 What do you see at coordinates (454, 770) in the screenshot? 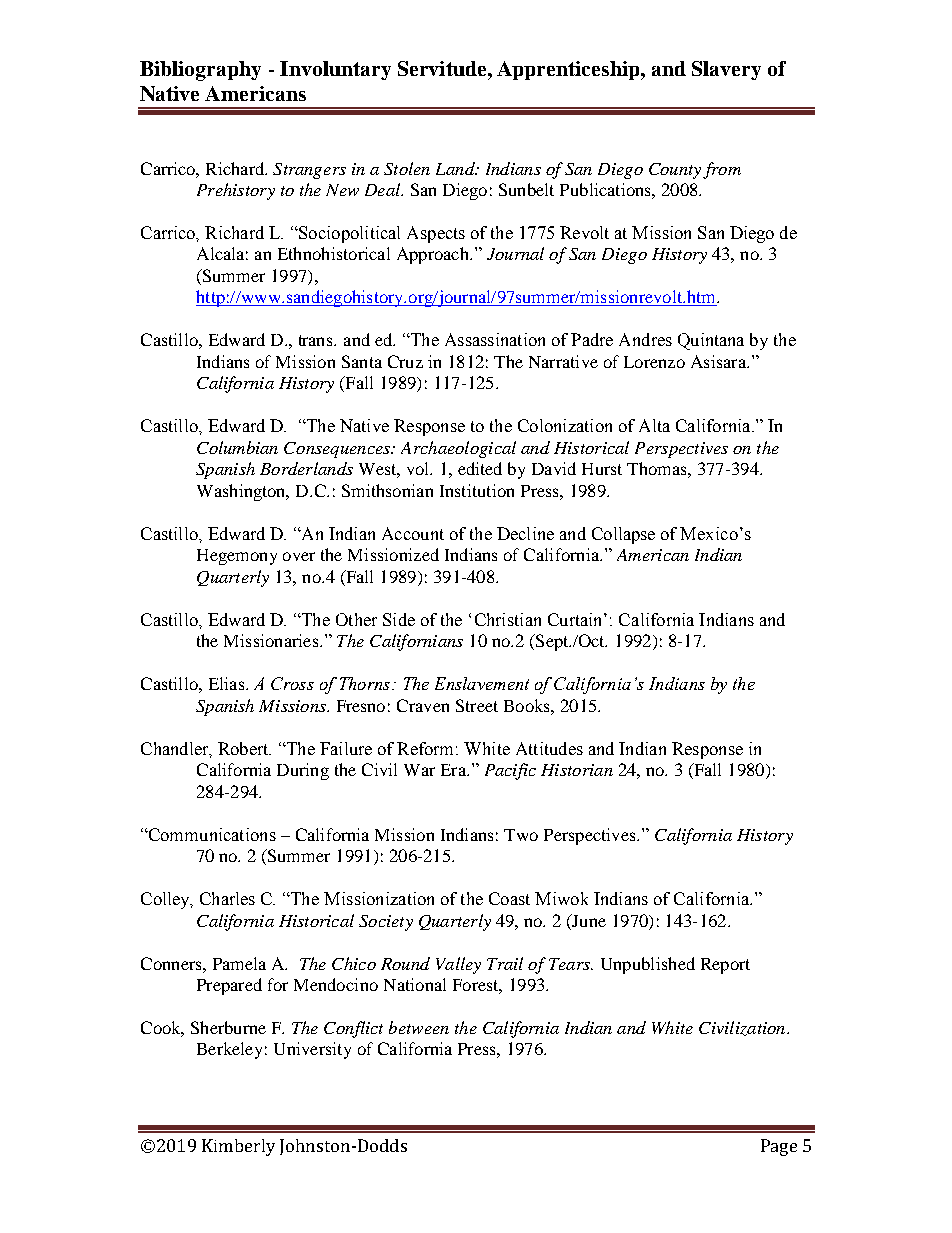
I see `Era` at bounding box center [454, 770].
